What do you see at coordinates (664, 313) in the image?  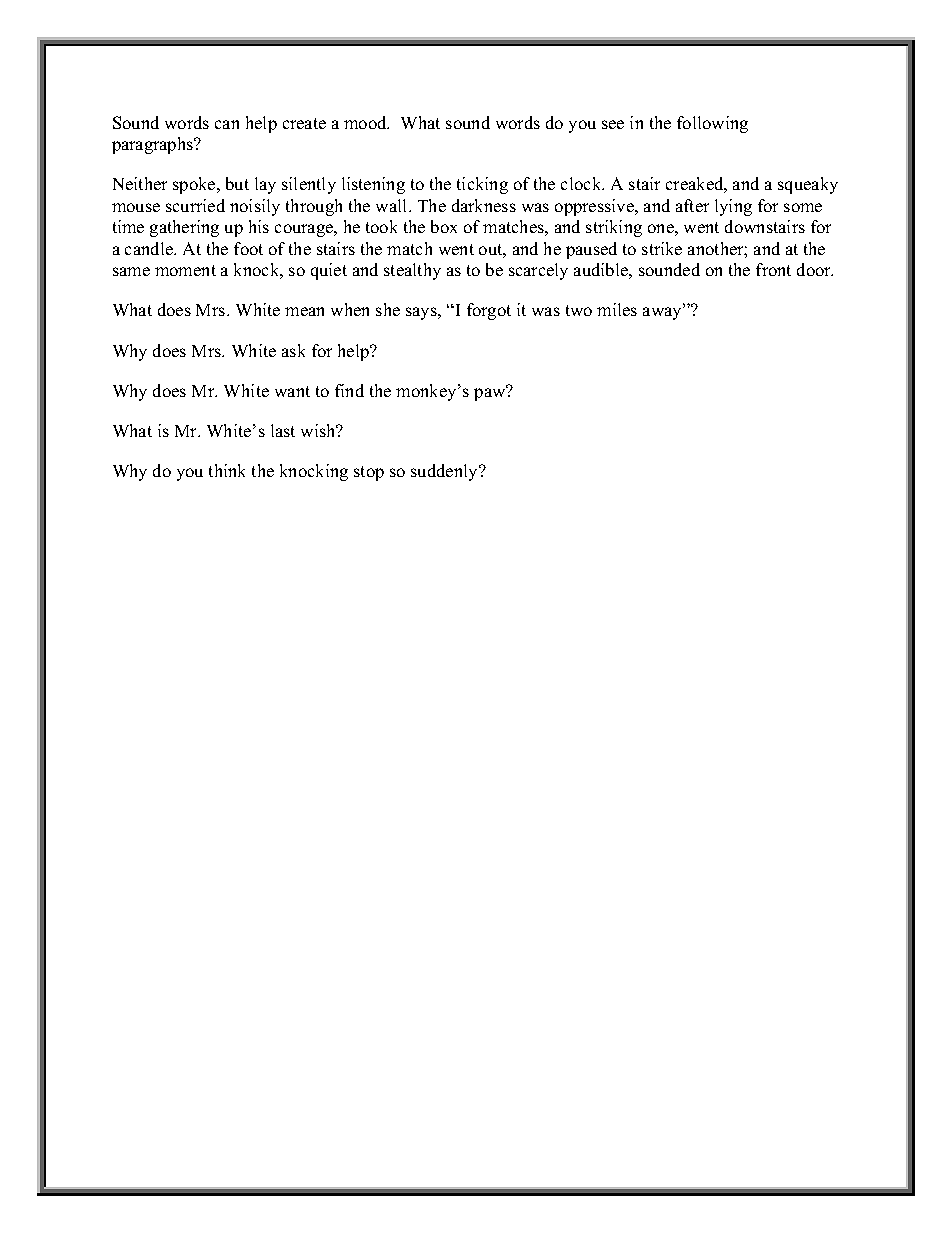 I see `away` at bounding box center [664, 313].
